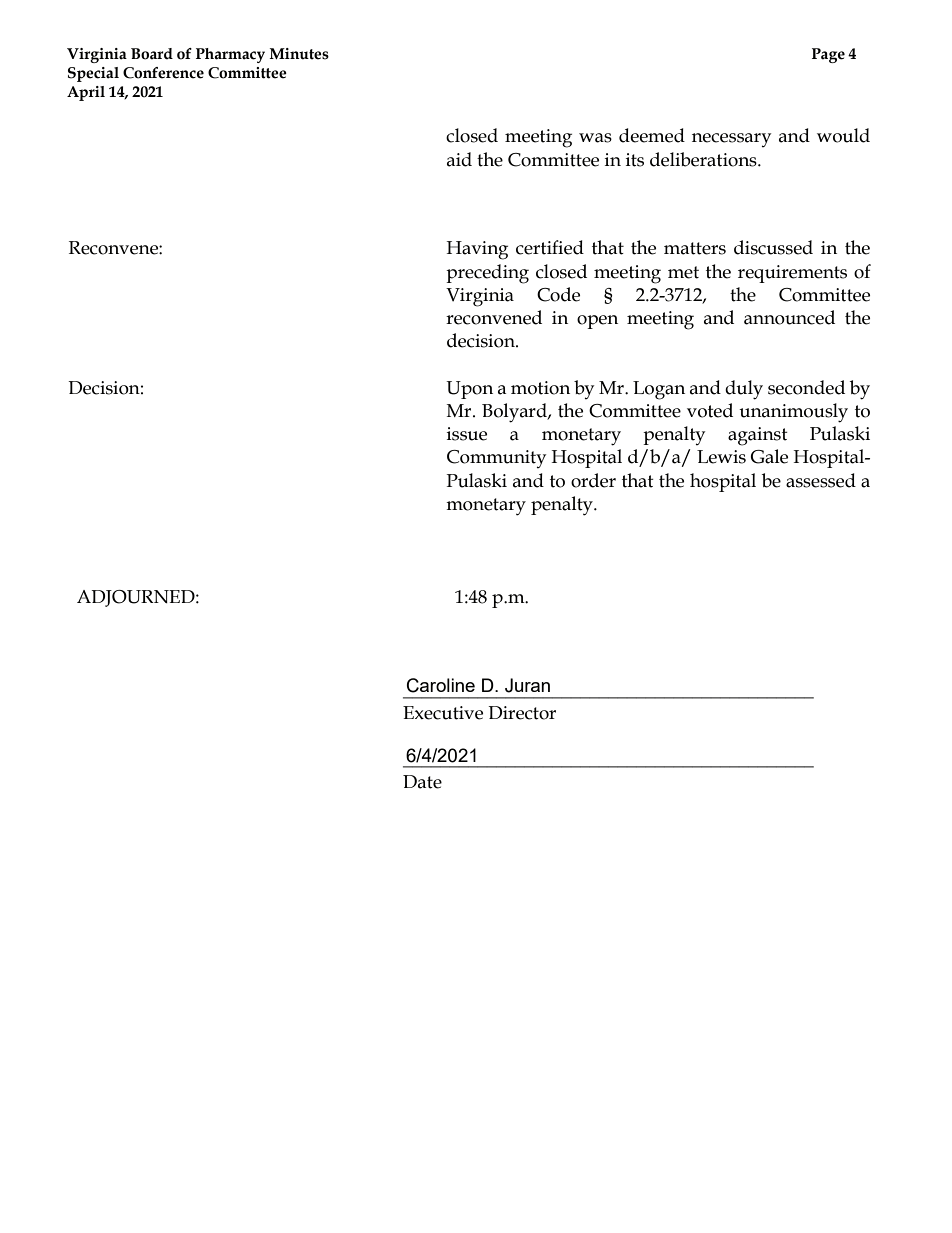 This document has height=1233, width=952. Describe the element at coordinates (496, 459) in the document. I see `Community` at that location.
